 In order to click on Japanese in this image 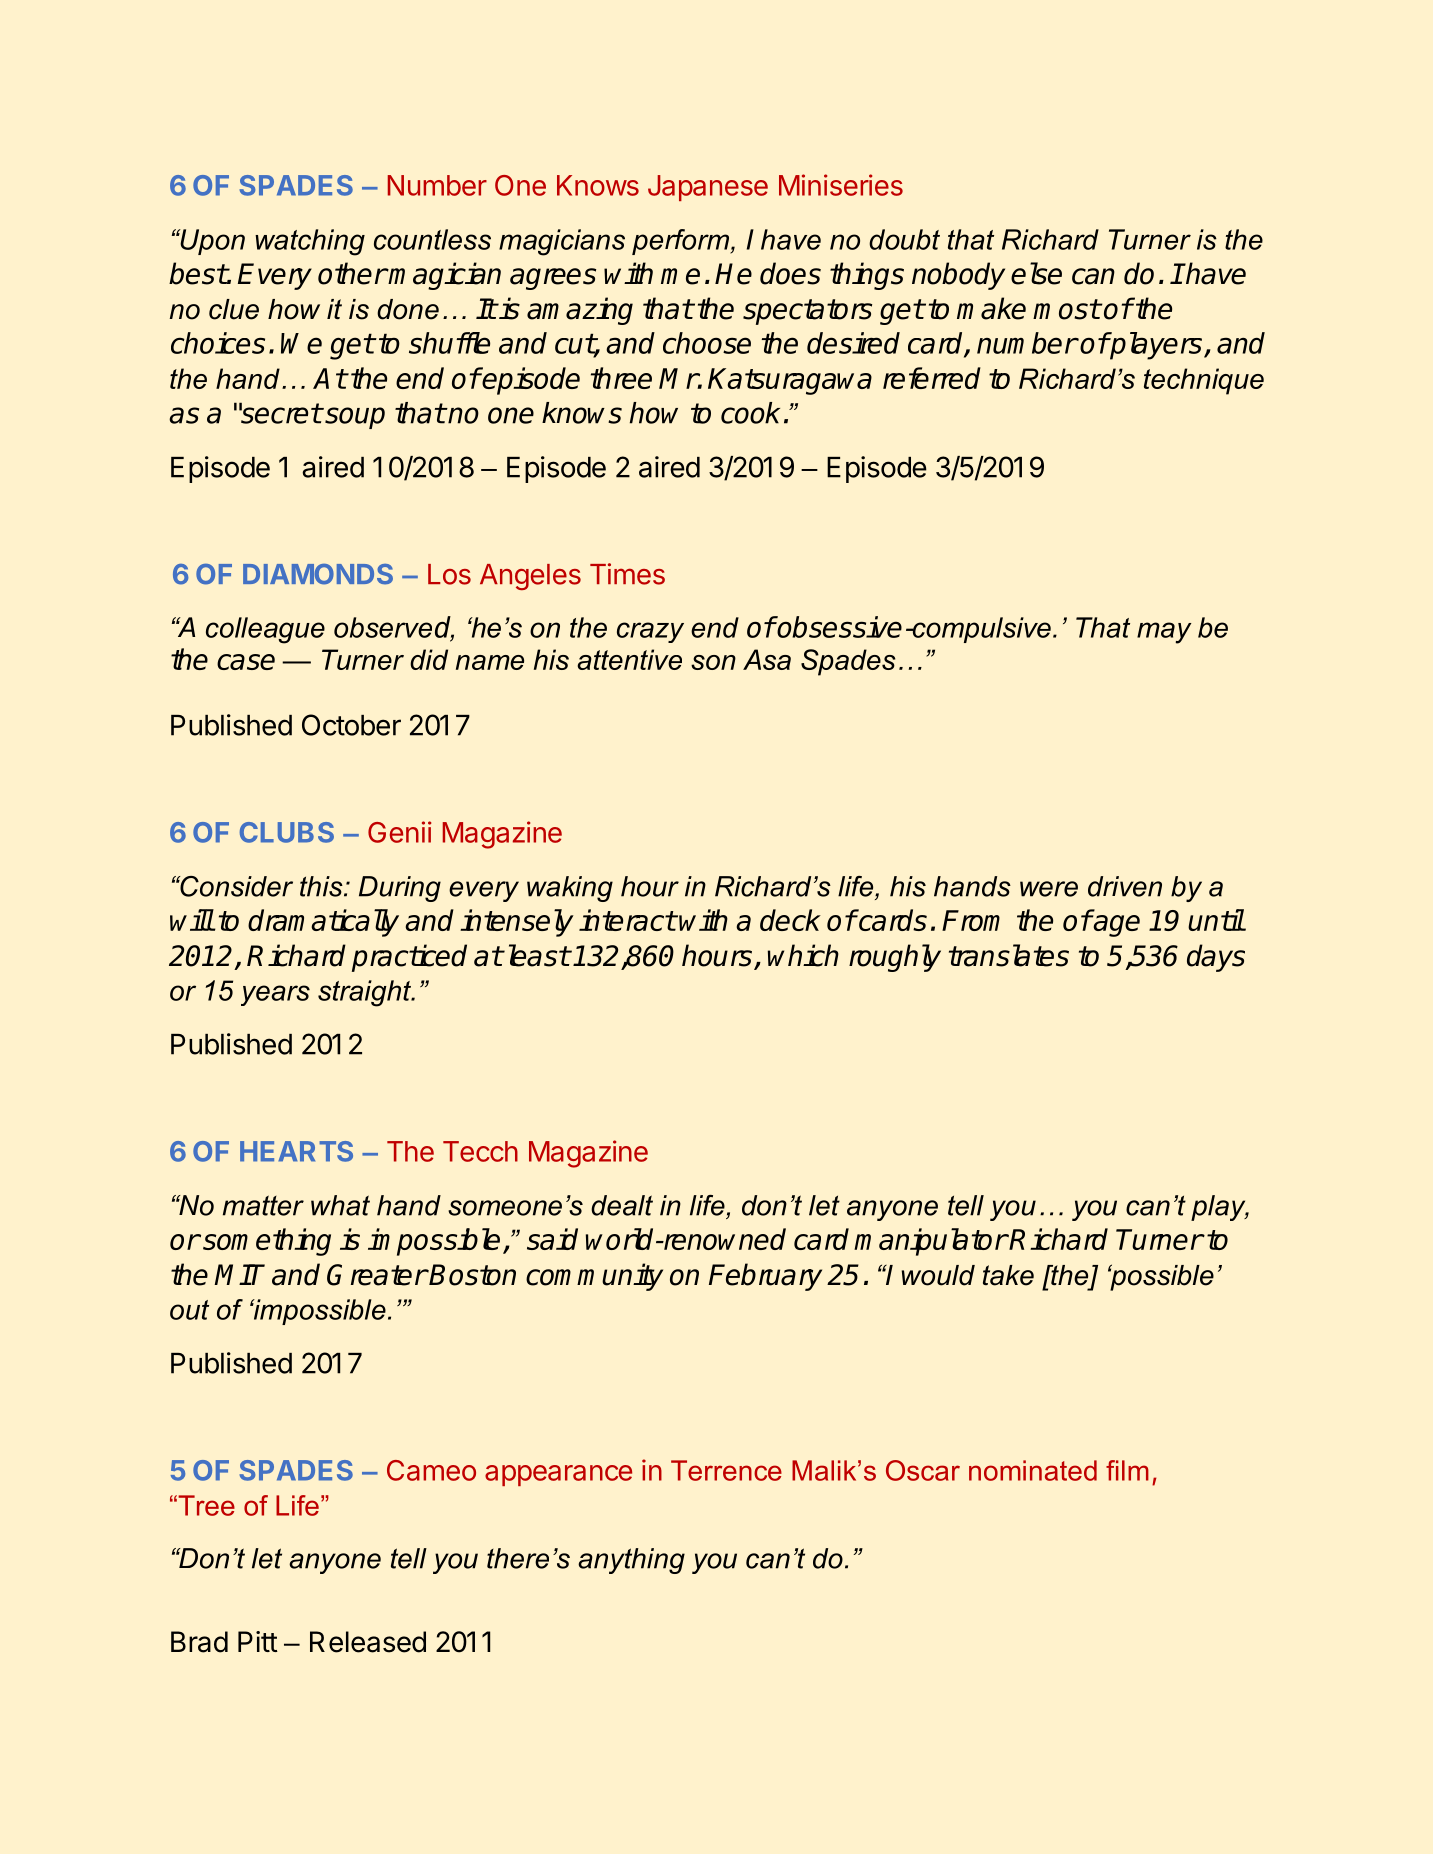, I will do `click(708, 188)`.
